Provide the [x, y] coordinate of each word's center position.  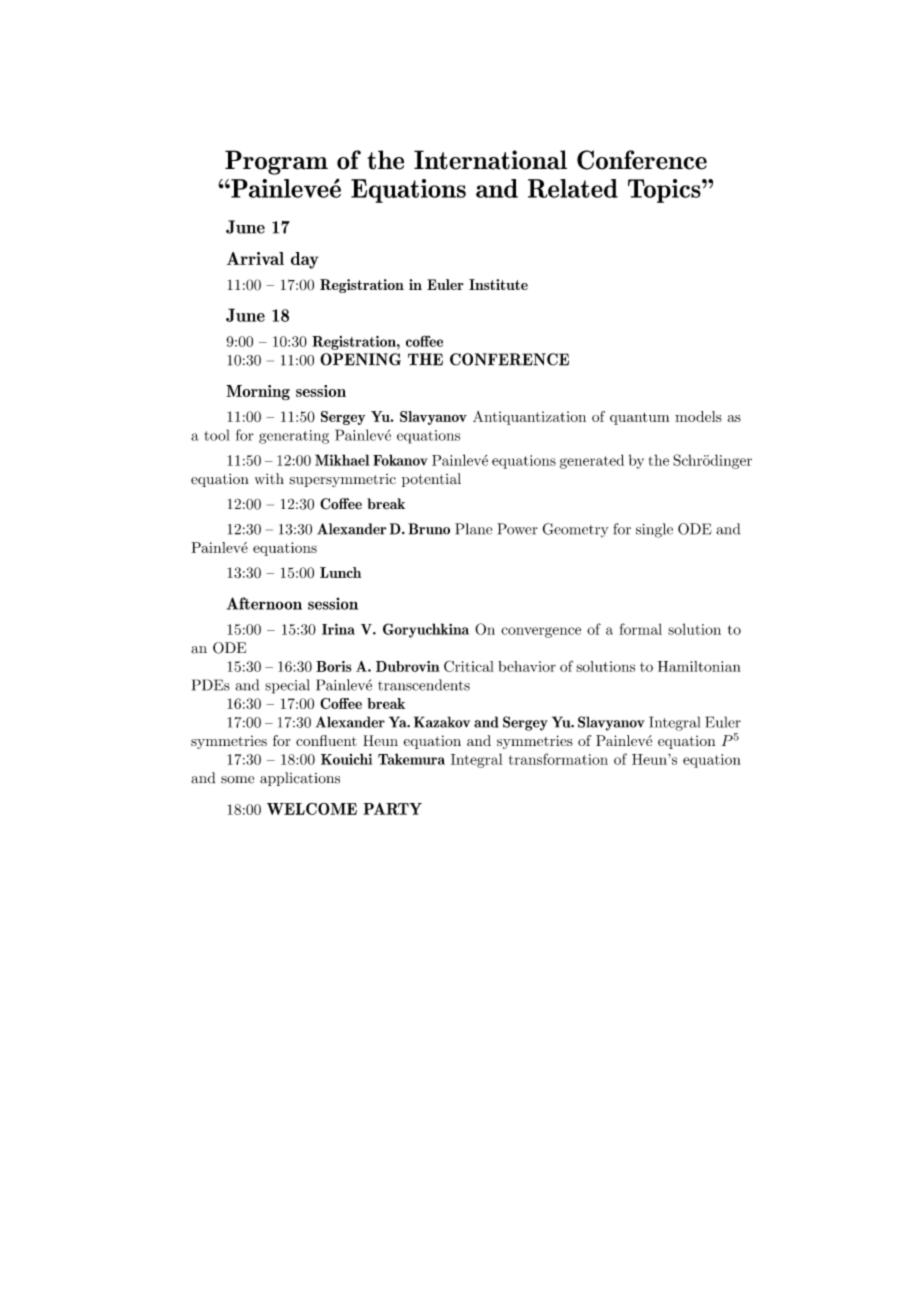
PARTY [393, 809]
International [490, 160]
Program [276, 162]
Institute [498, 284]
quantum [639, 418]
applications [300, 779]
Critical [469, 666]
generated [592, 461]
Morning [258, 393]
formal [640, 629]
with [269, 478]
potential [431, 480]
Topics [665, 191]
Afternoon [264, 603]
